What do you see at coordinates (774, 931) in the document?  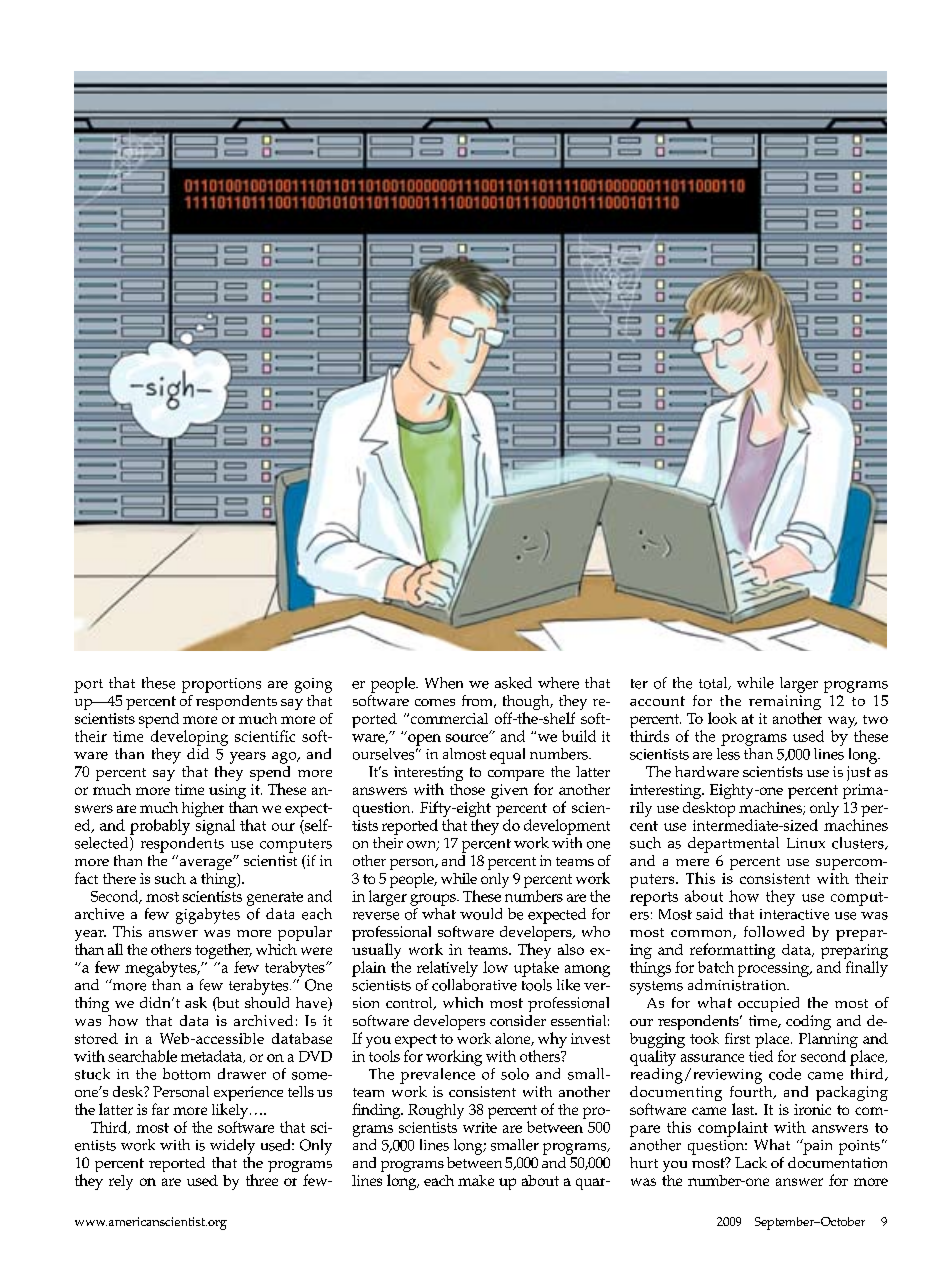 I see `followed` at bounding box center [774, 931].
